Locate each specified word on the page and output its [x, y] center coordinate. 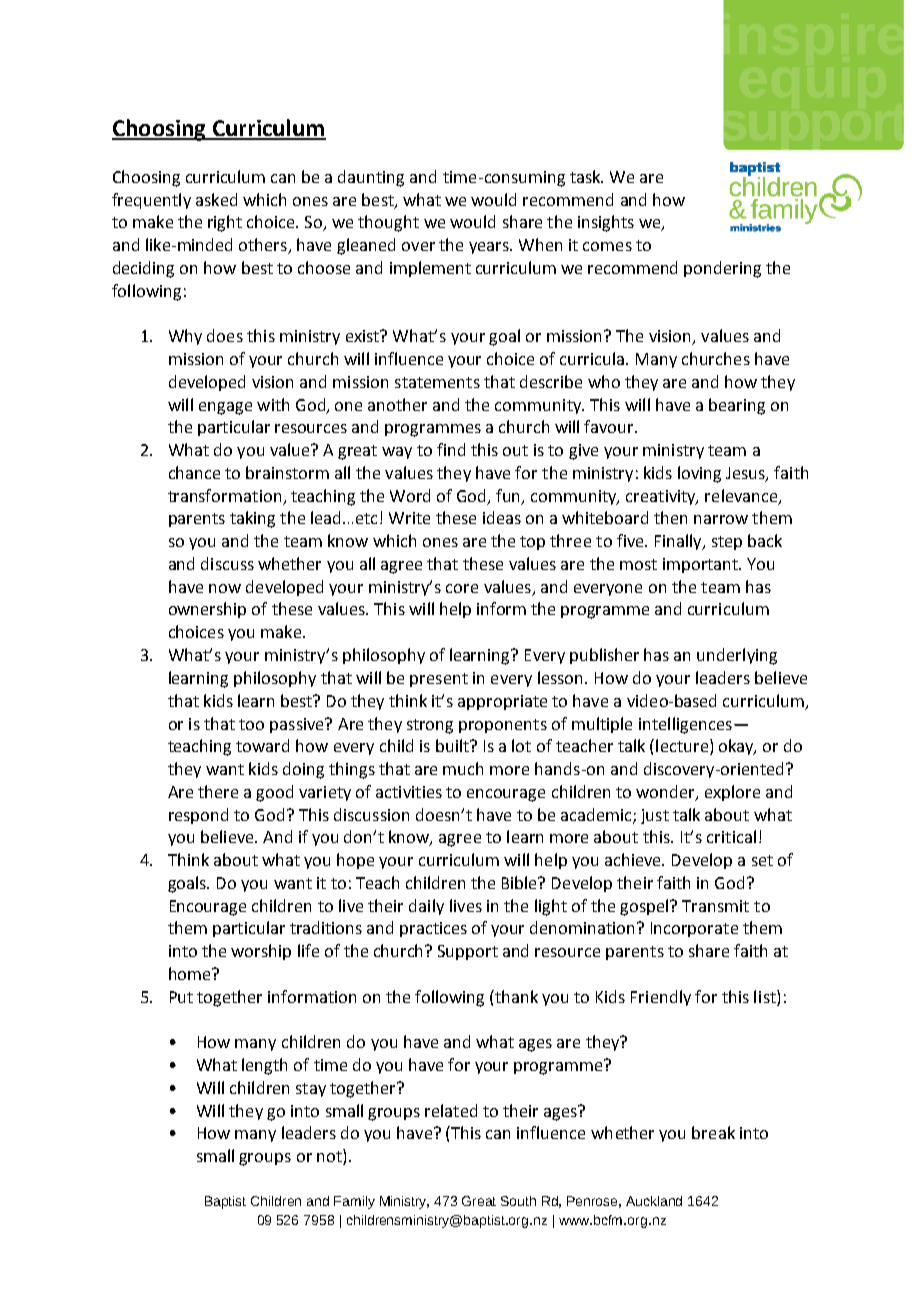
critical [731, 836]
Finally [679, 542]
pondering [722, 269]
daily [426, 907]
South [518, 1201]
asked [216, 199]
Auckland [654, 1201]
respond [198, 816]
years [490, 248]
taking [252, 519]
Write [409, 518]
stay [311, 1090]
